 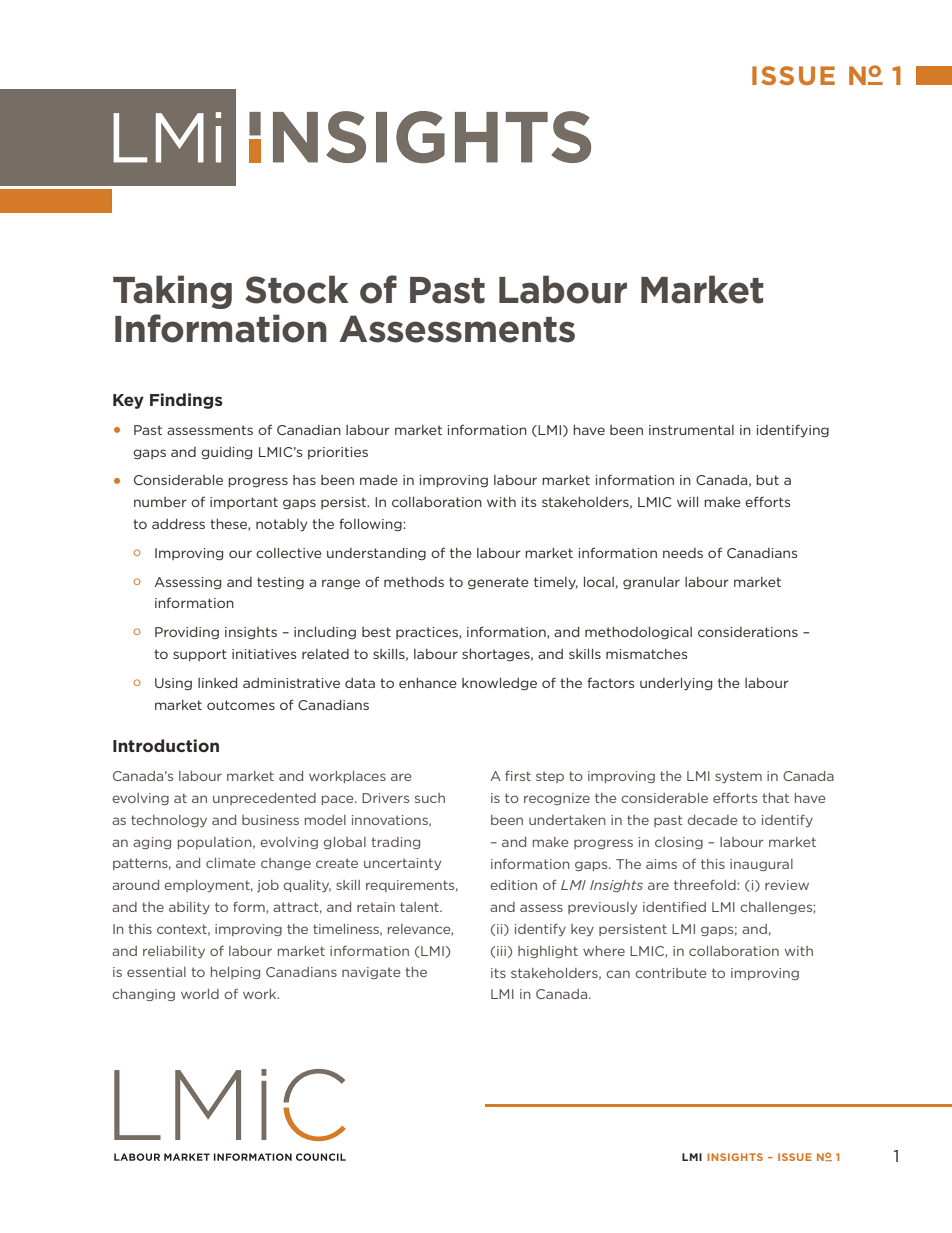 I want to click on such, so click(x=430, y=798).
